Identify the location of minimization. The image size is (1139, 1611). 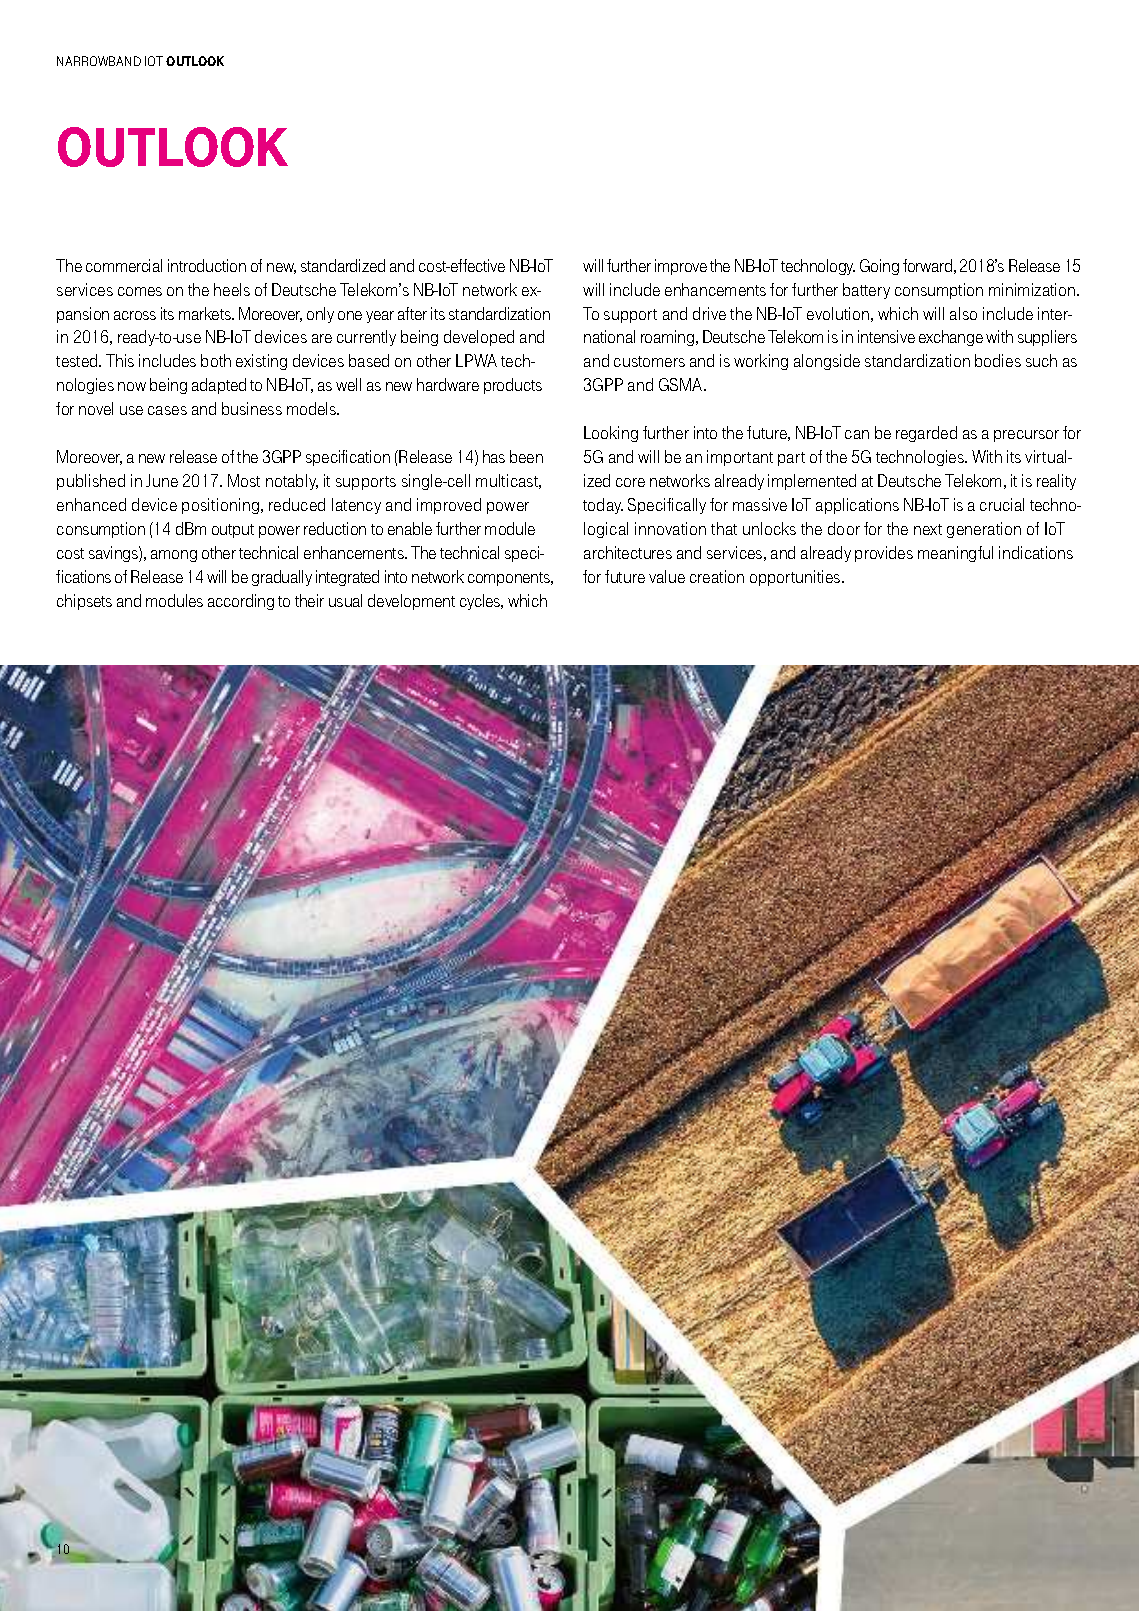
(1033, 289).
